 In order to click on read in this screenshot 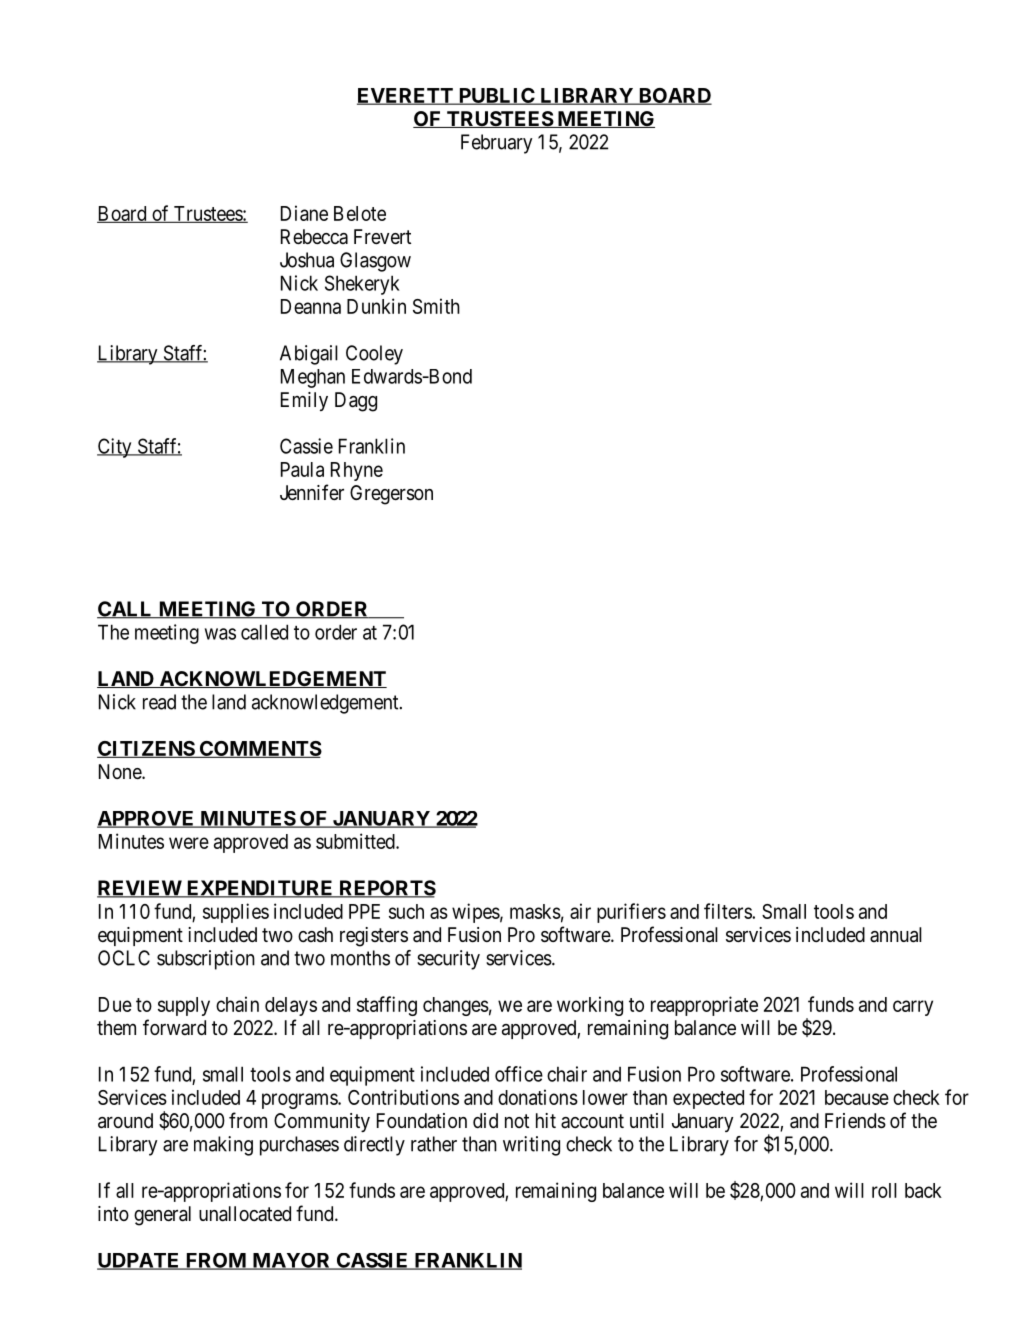, I will do `click(159, 702)`.
